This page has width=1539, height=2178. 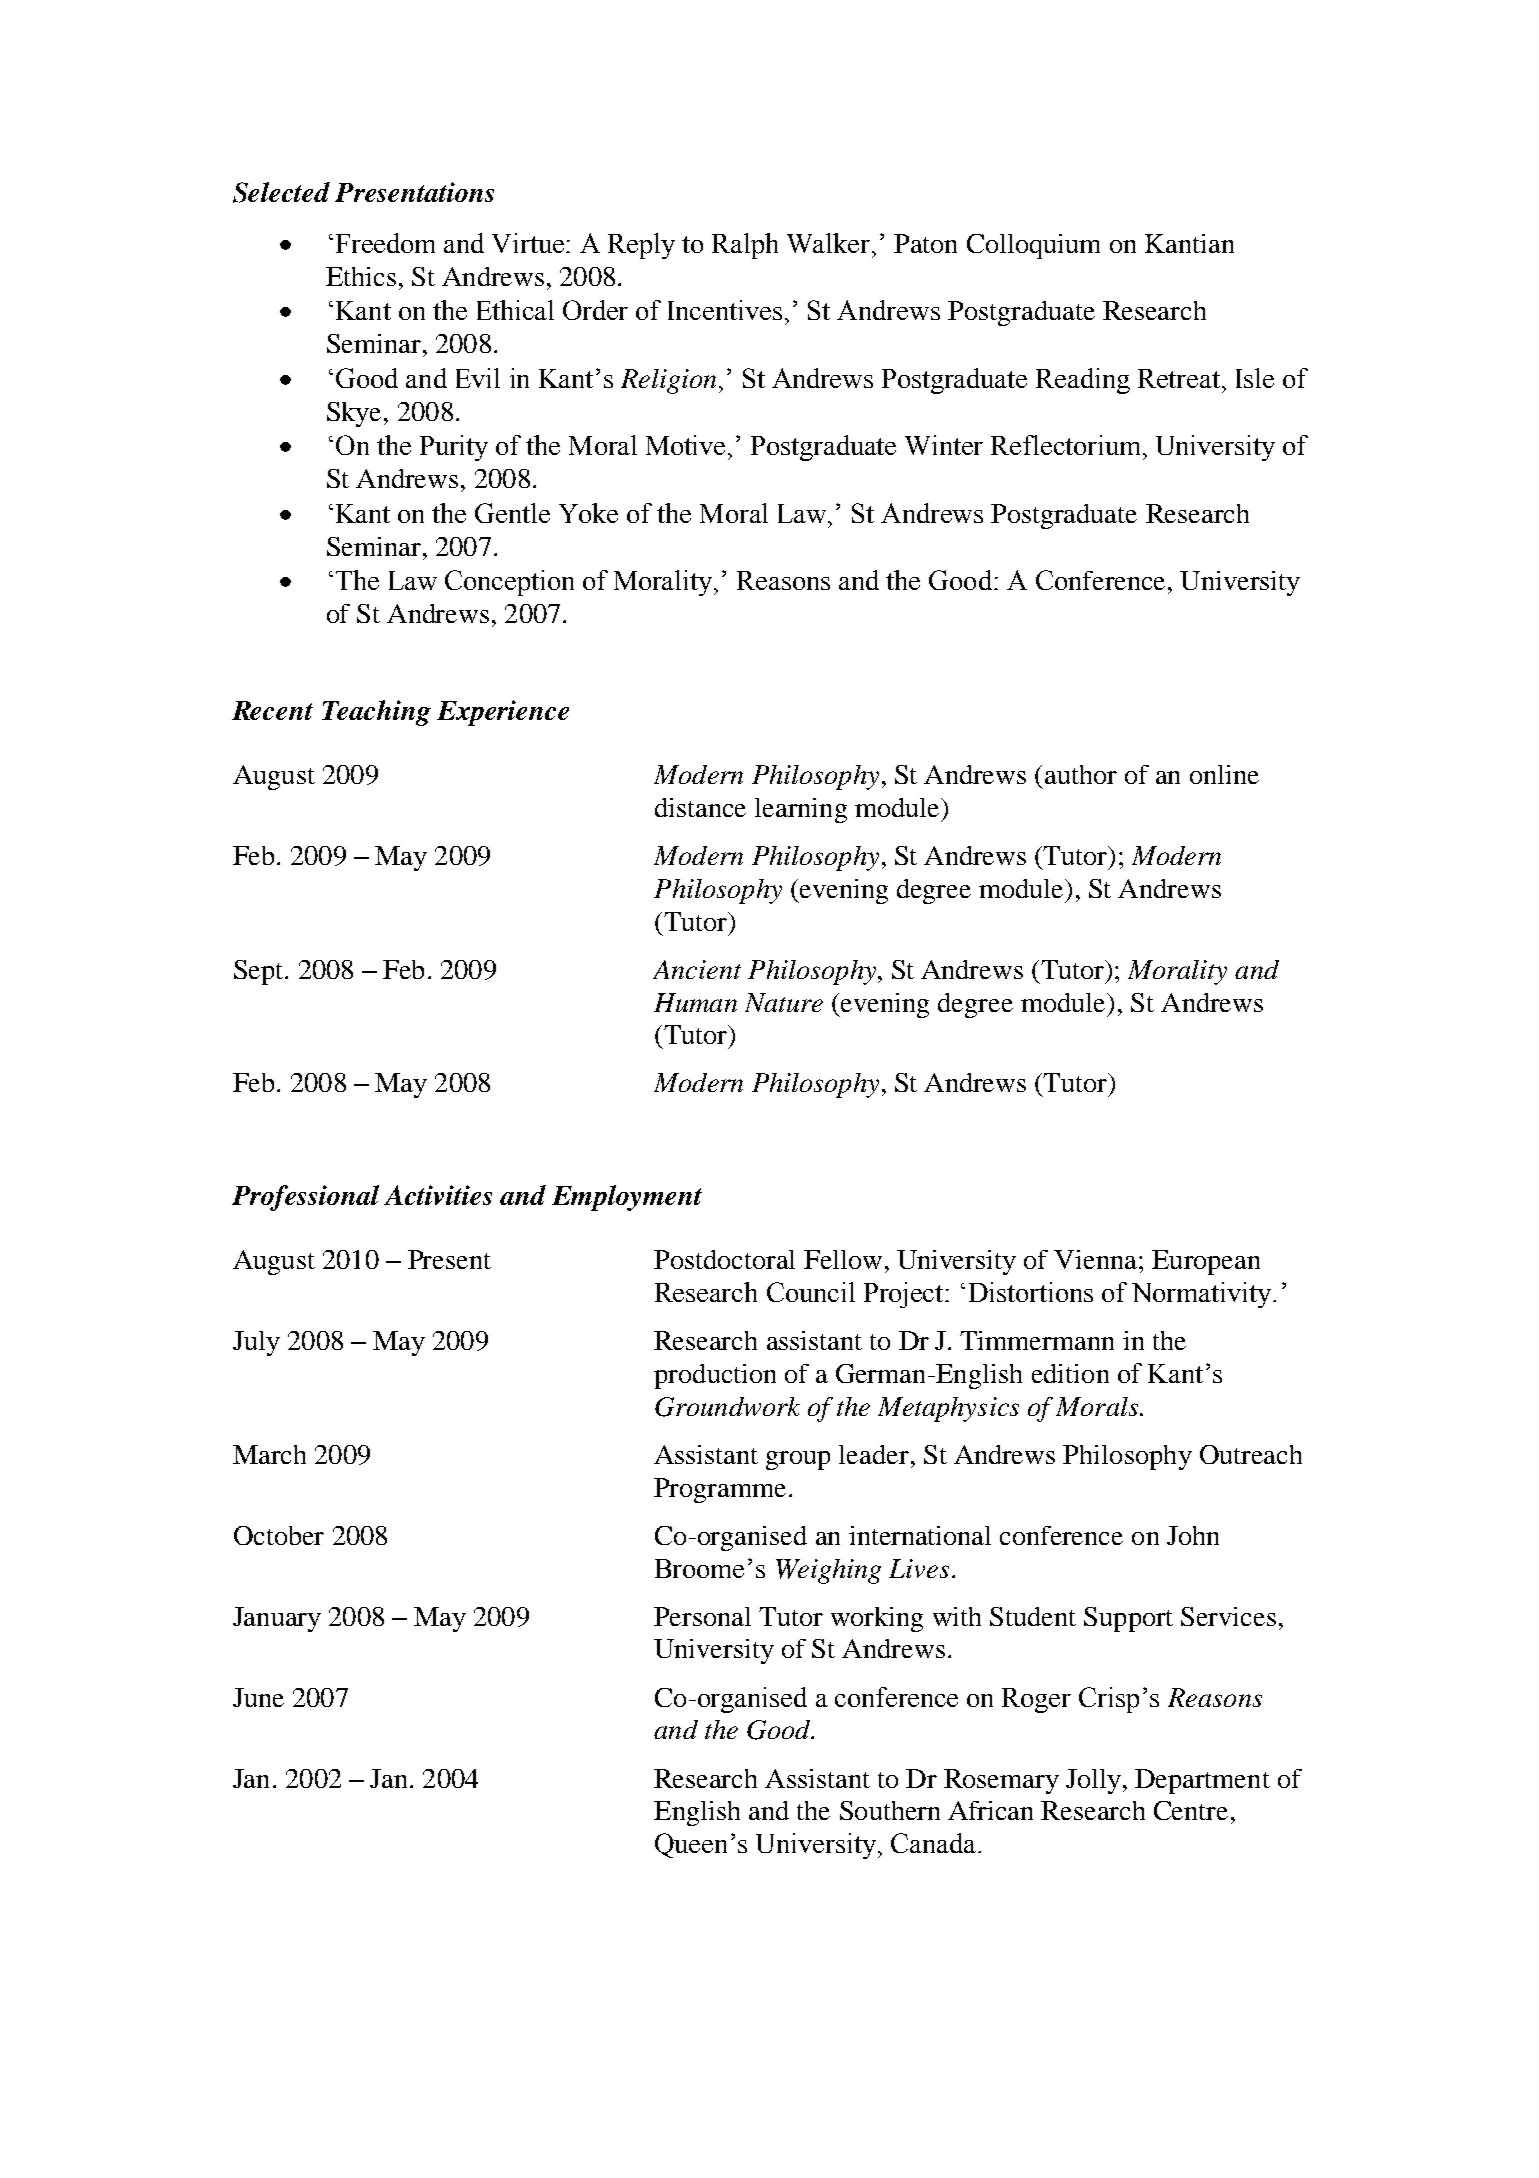 I want to click on Colloquium, so click(x=1033, y=246).
